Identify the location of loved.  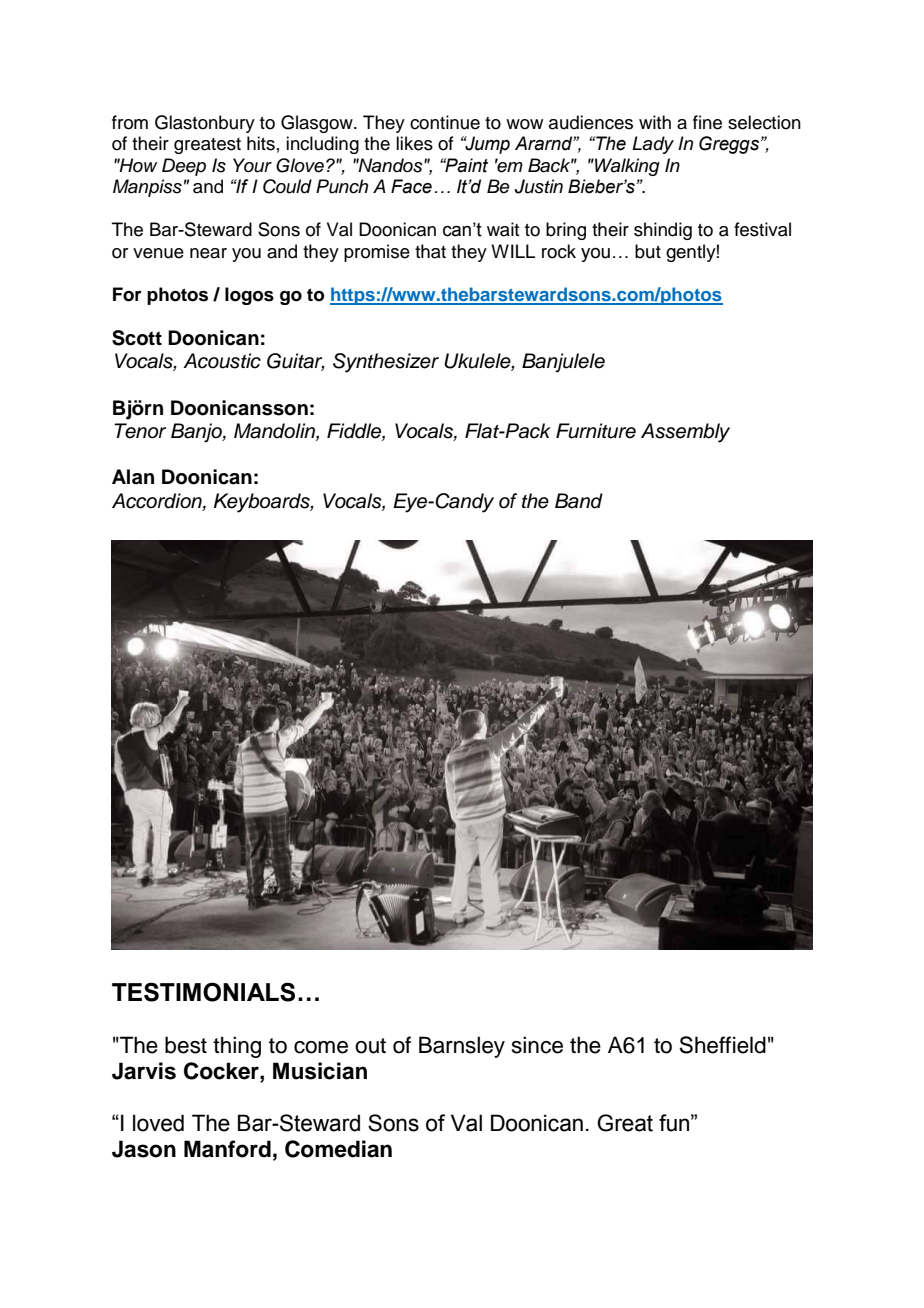
(158, 1123).
